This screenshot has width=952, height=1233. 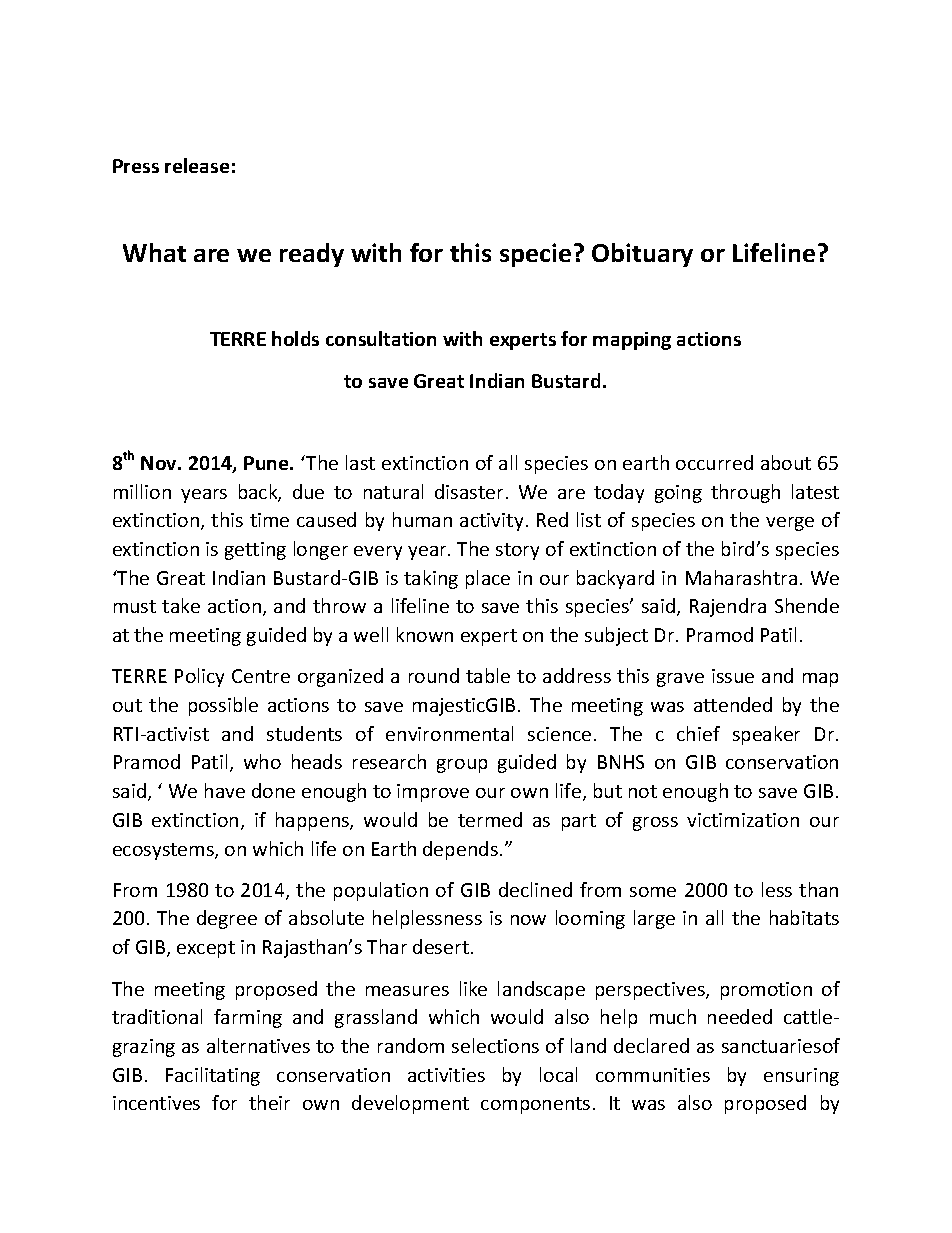 What do you see at coordinates (213, 1076) in the screenshot?
I see `Facilitating` at bounding box center [213, 1076].
